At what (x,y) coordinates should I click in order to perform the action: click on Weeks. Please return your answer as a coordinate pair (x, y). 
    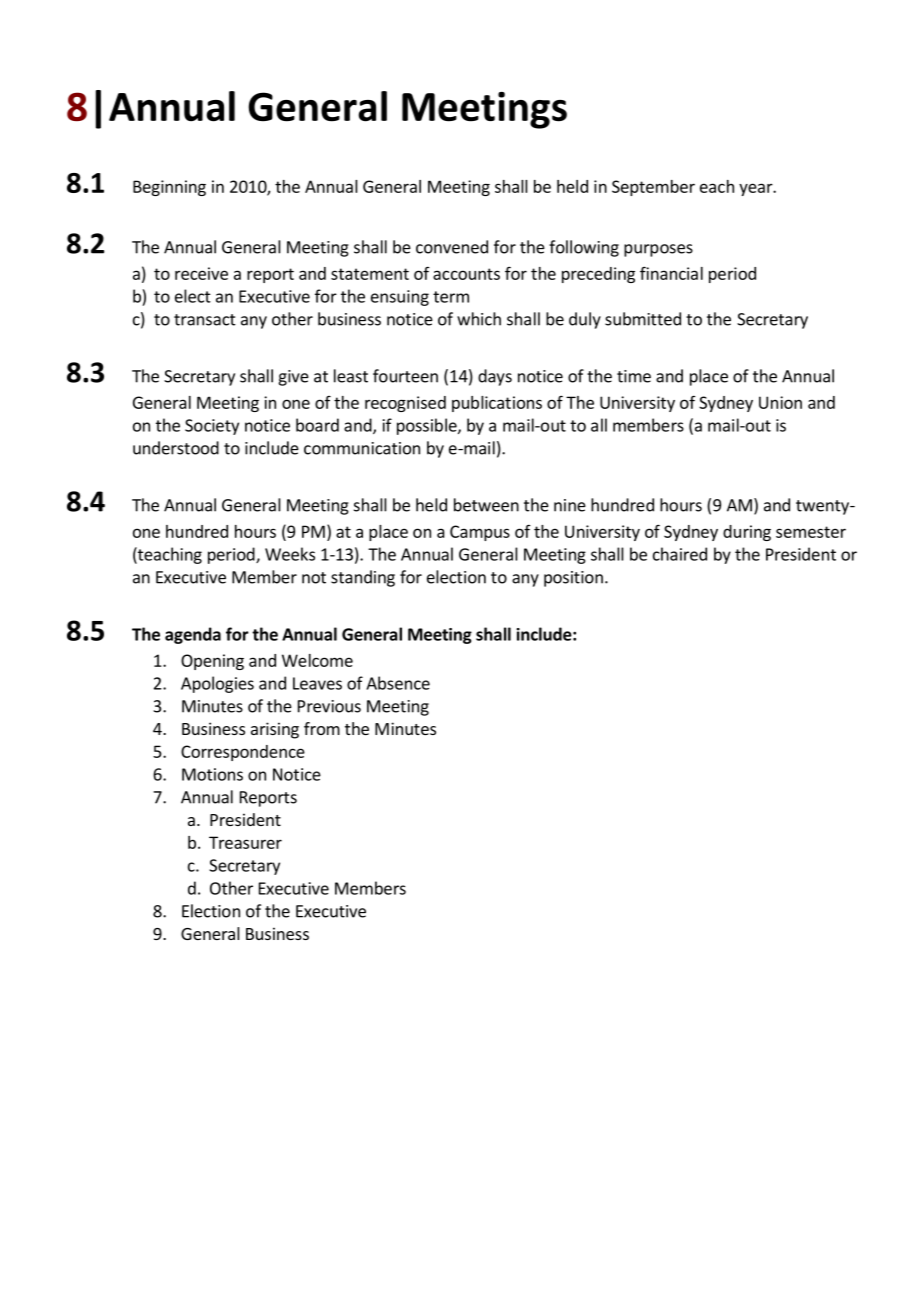
    Looking at the image, I should click on (290, 554).
